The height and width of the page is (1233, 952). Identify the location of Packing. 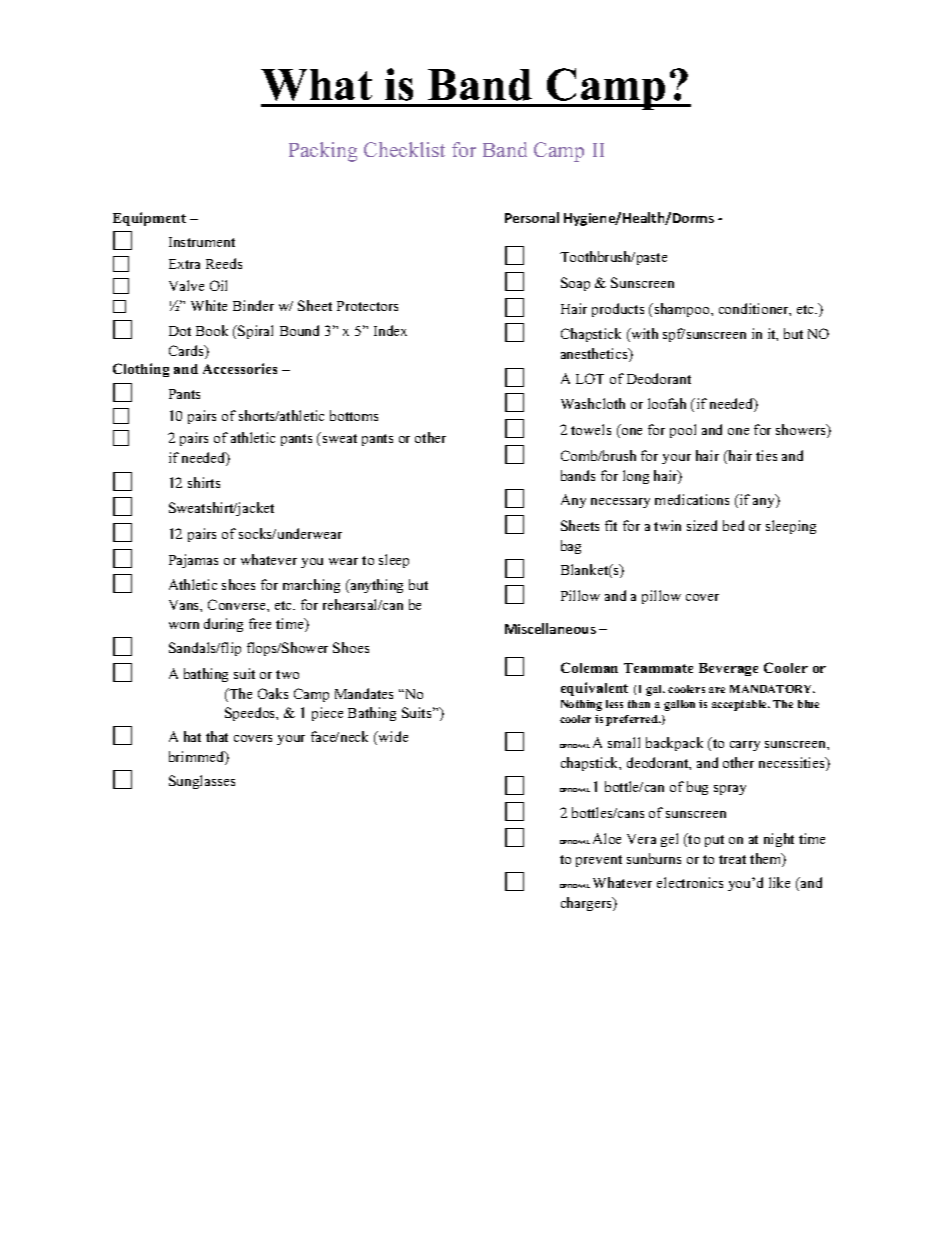
(323, 152).
